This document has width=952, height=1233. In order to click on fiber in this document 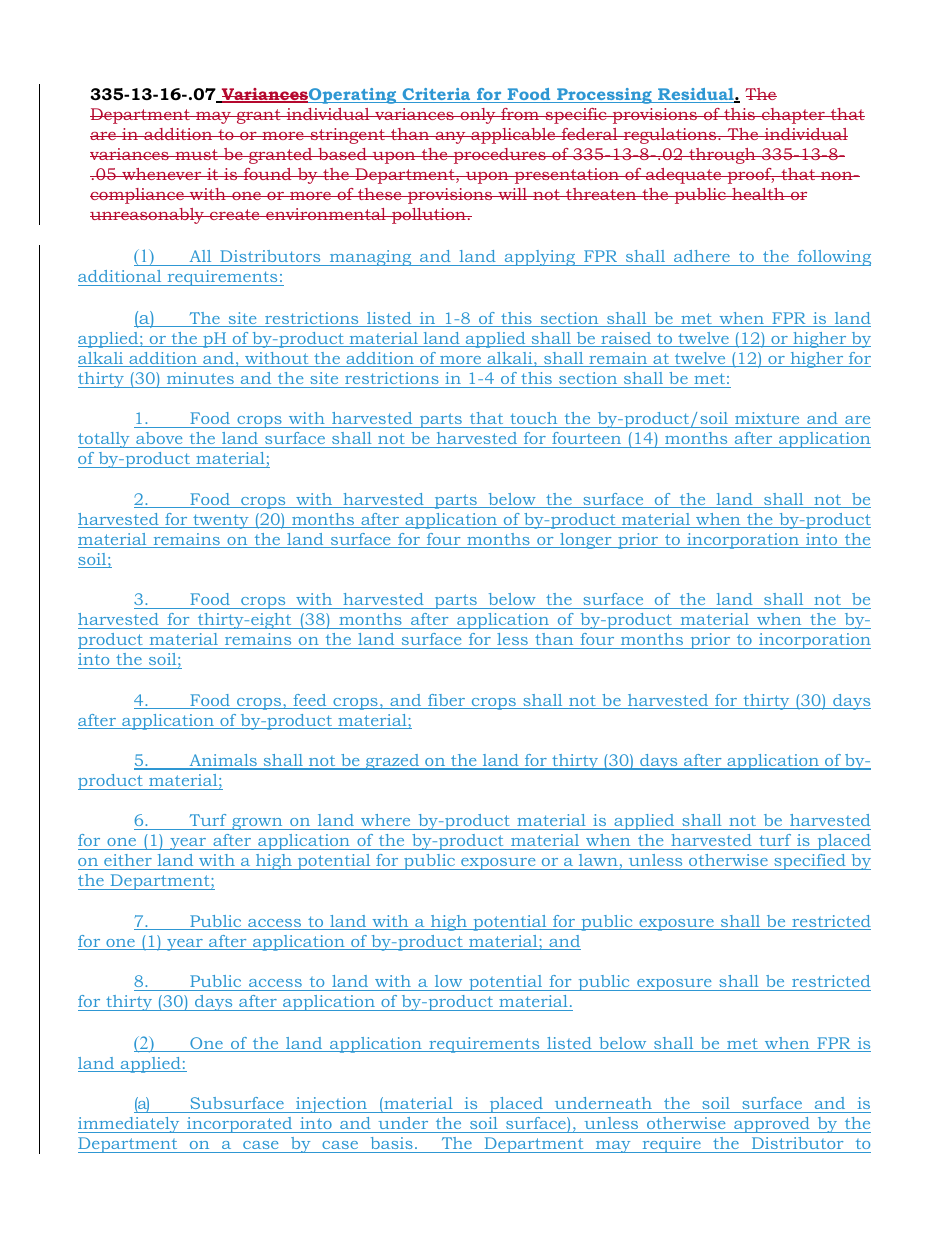, I will do `click(447, 701)`.
